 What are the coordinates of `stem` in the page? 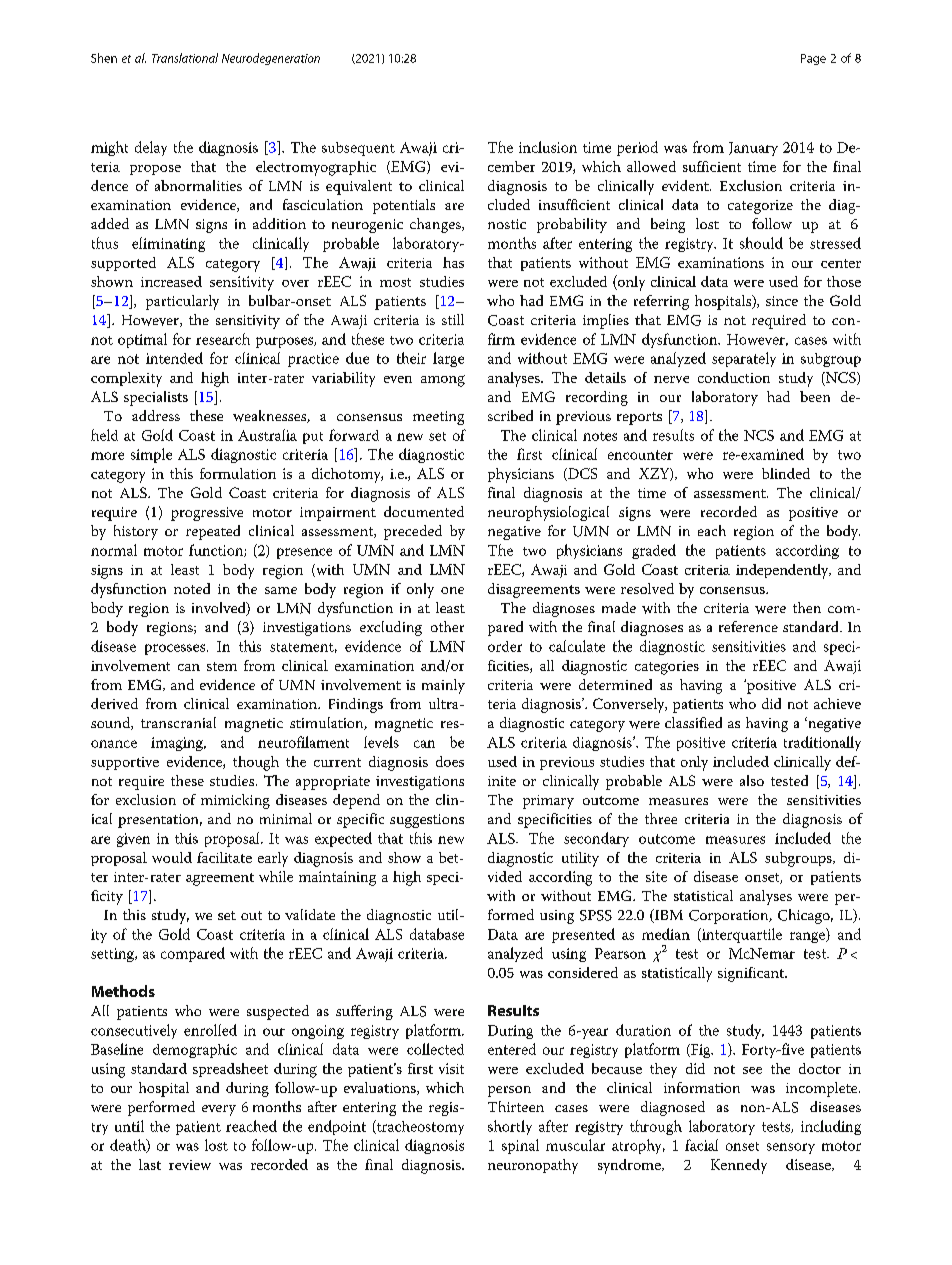 It's located at (222, 666).
